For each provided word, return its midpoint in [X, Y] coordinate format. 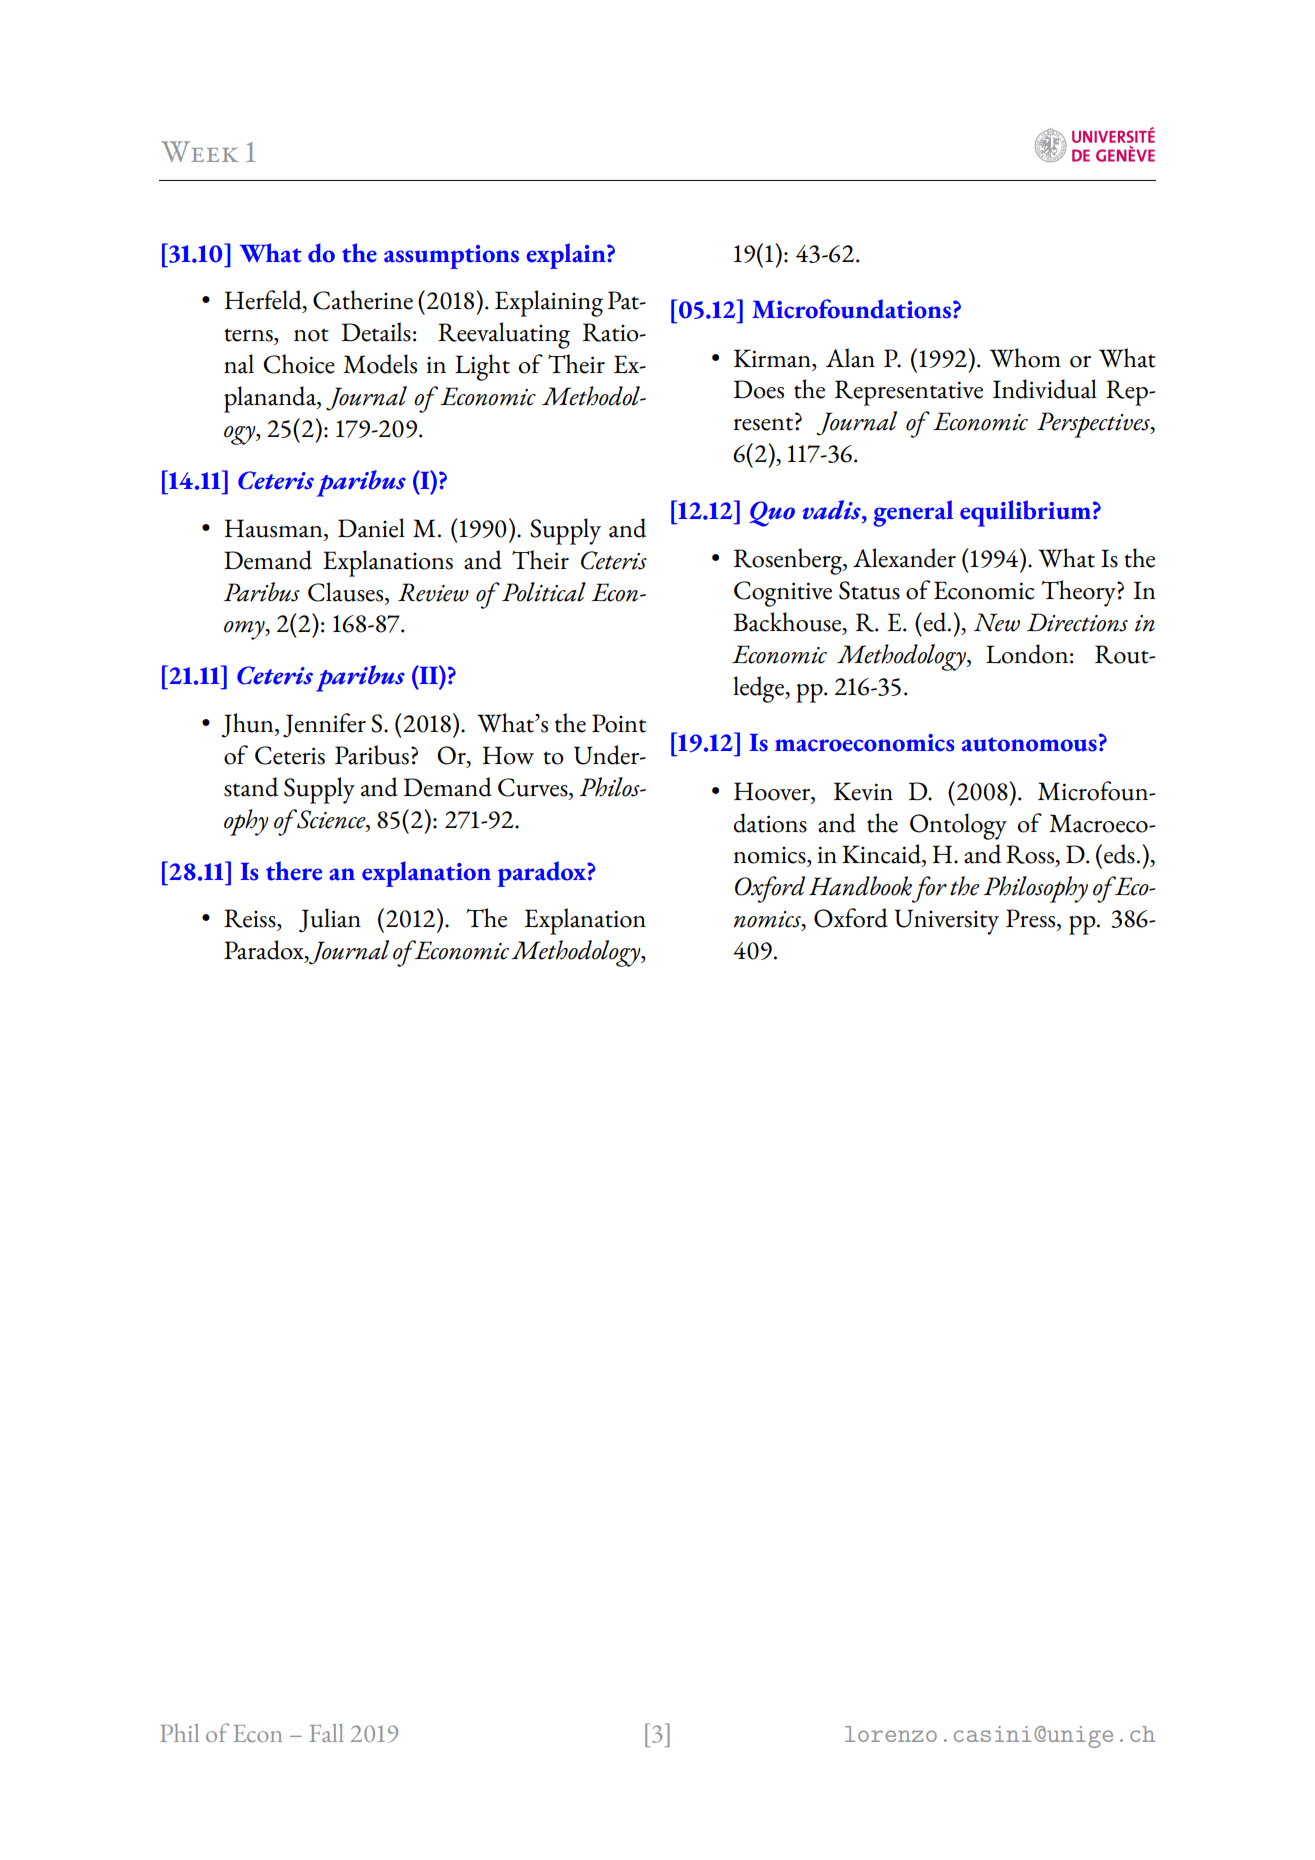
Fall [327, 1733]
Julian [330, 920]
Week [199, 151]
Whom [1025, 358]
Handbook [860, 886]
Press [1032, 918]
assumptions [451, 257]
